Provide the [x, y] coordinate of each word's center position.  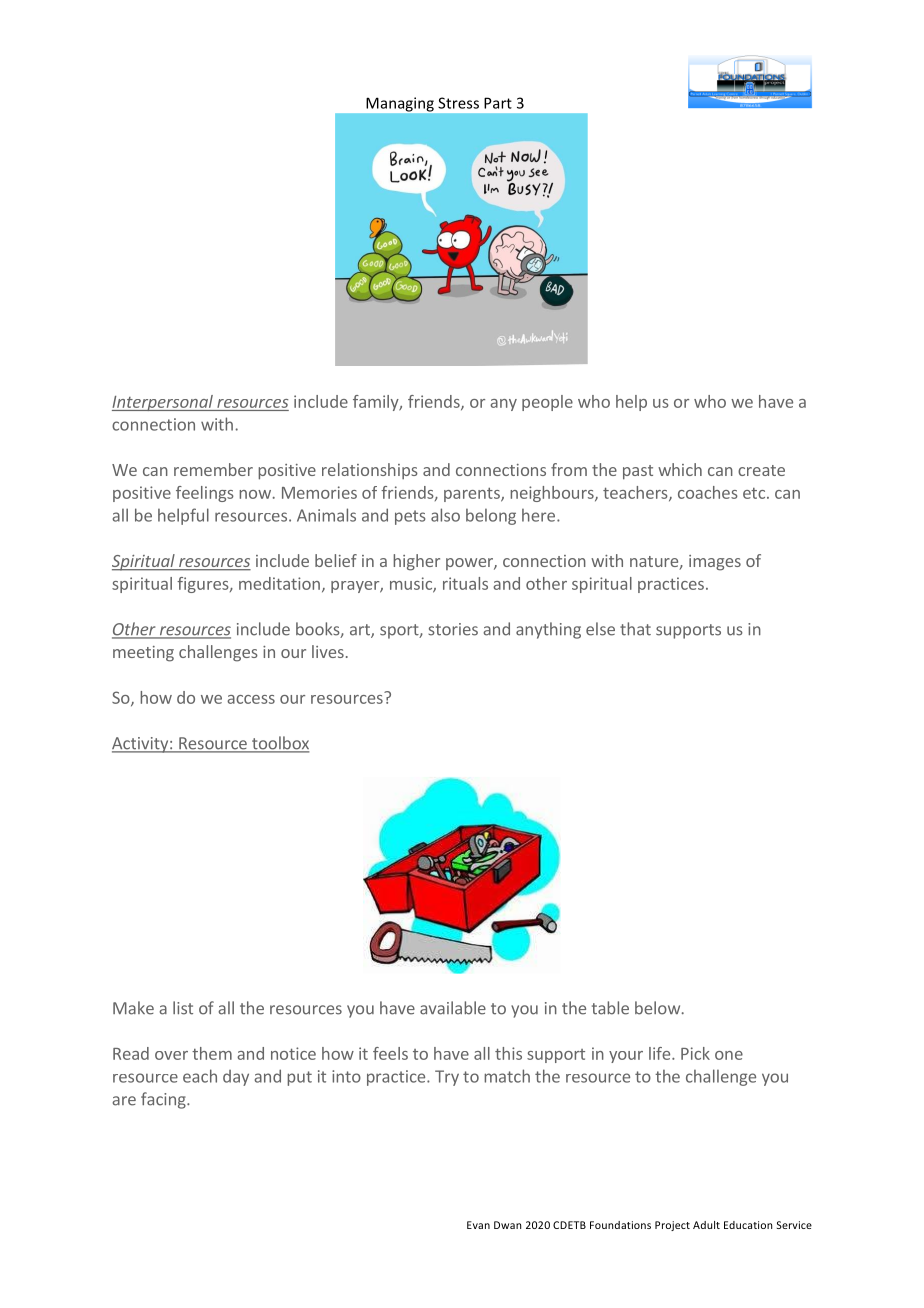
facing [164, 1100]
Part [498, 103]
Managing [400, 104]
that [635, 629]
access [251, 699]
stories [453, 629]
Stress [458, 103]
